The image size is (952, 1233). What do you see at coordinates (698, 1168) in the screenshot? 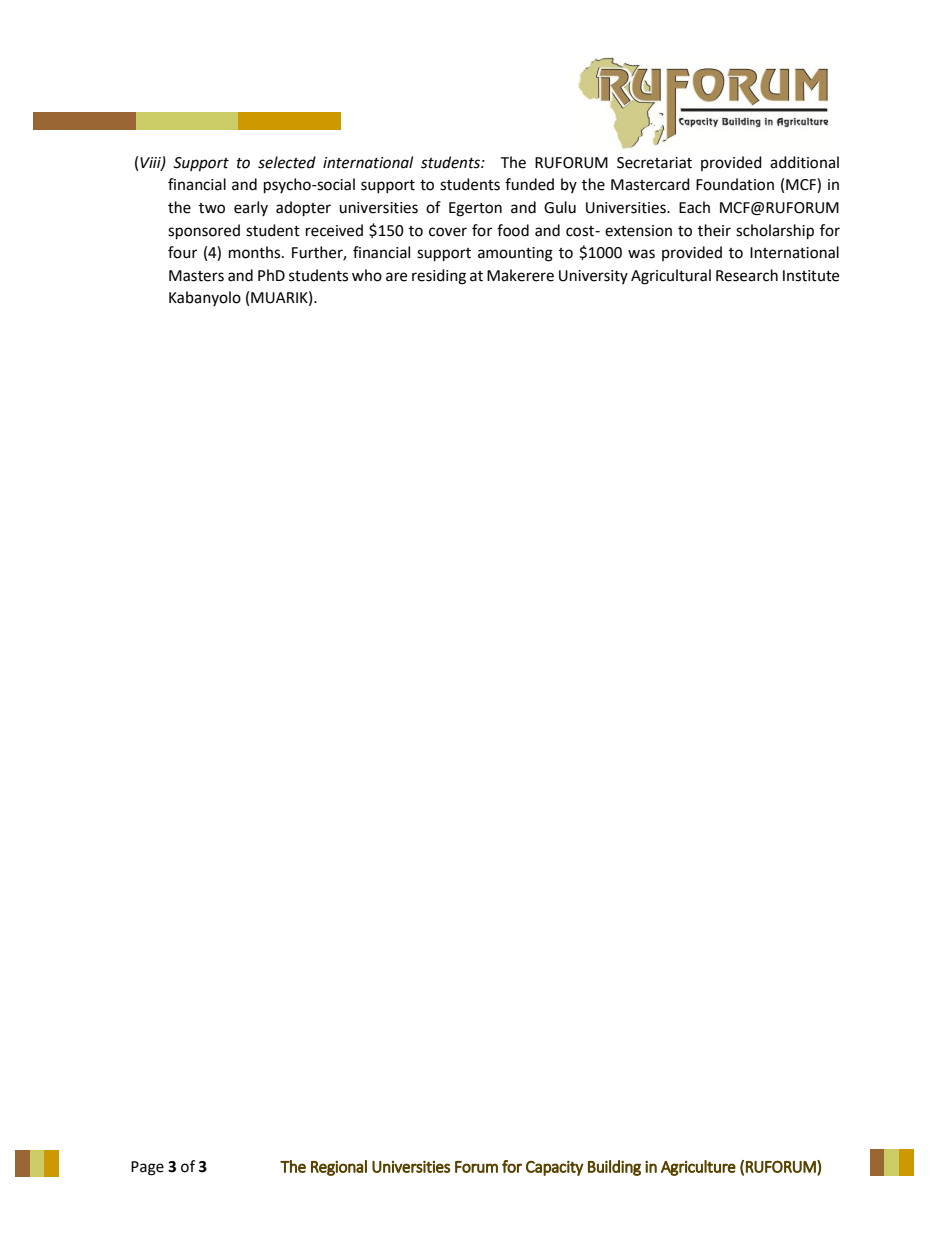
I see `Agriculture` at bounding box center [698, 1168].
